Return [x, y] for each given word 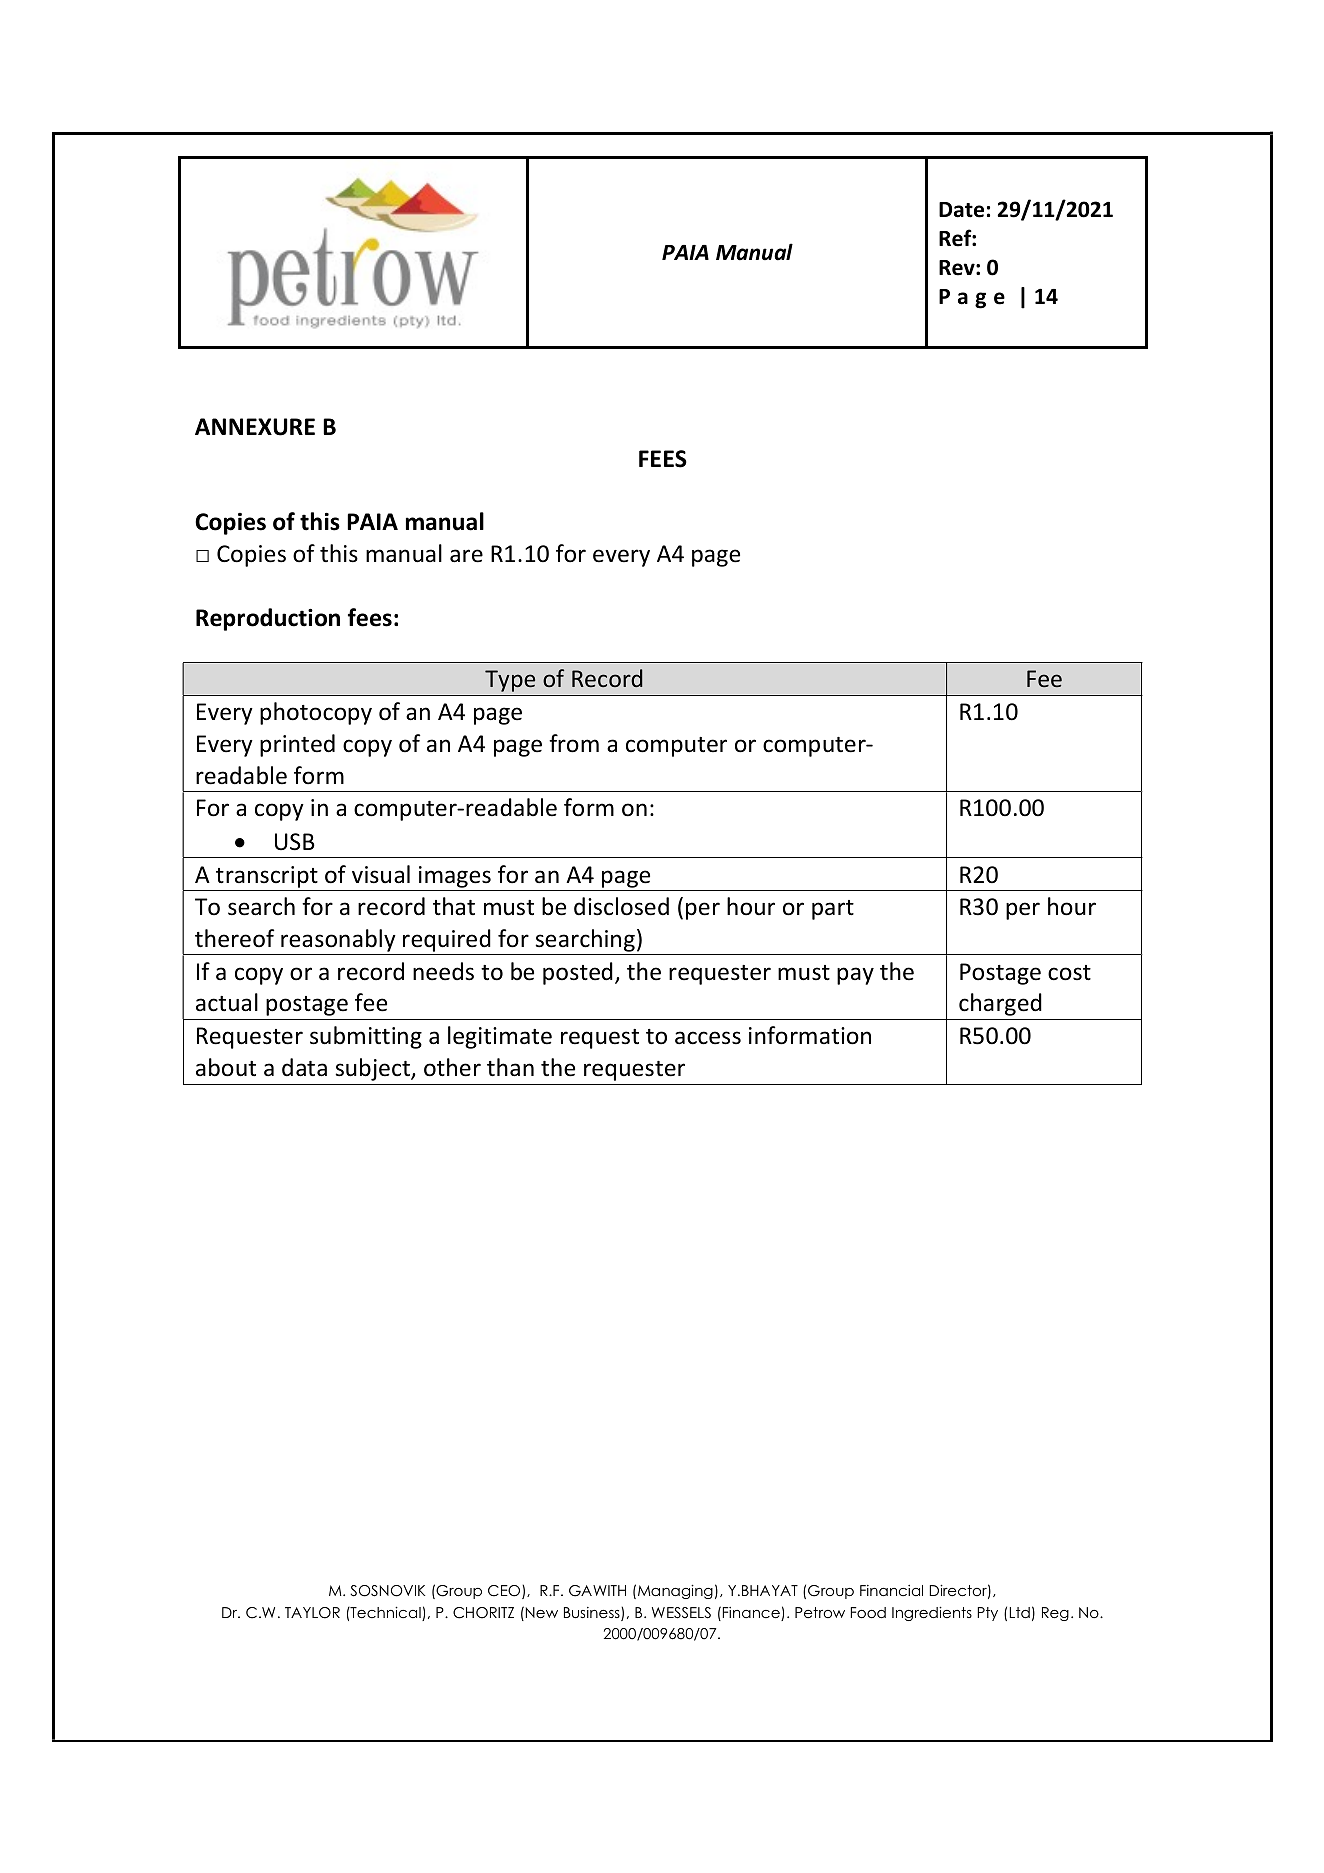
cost [1069, 973]
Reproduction [268, 619]
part [833, 910]
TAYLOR [312, 1613]
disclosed [621, 906]
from [574, 743]
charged [1000, 1004]
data [304, 1067]
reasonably [338, 942]
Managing [675, 1591]
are [466, 556]
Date [961, 210]
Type [510, 681]
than [510, 1067]
